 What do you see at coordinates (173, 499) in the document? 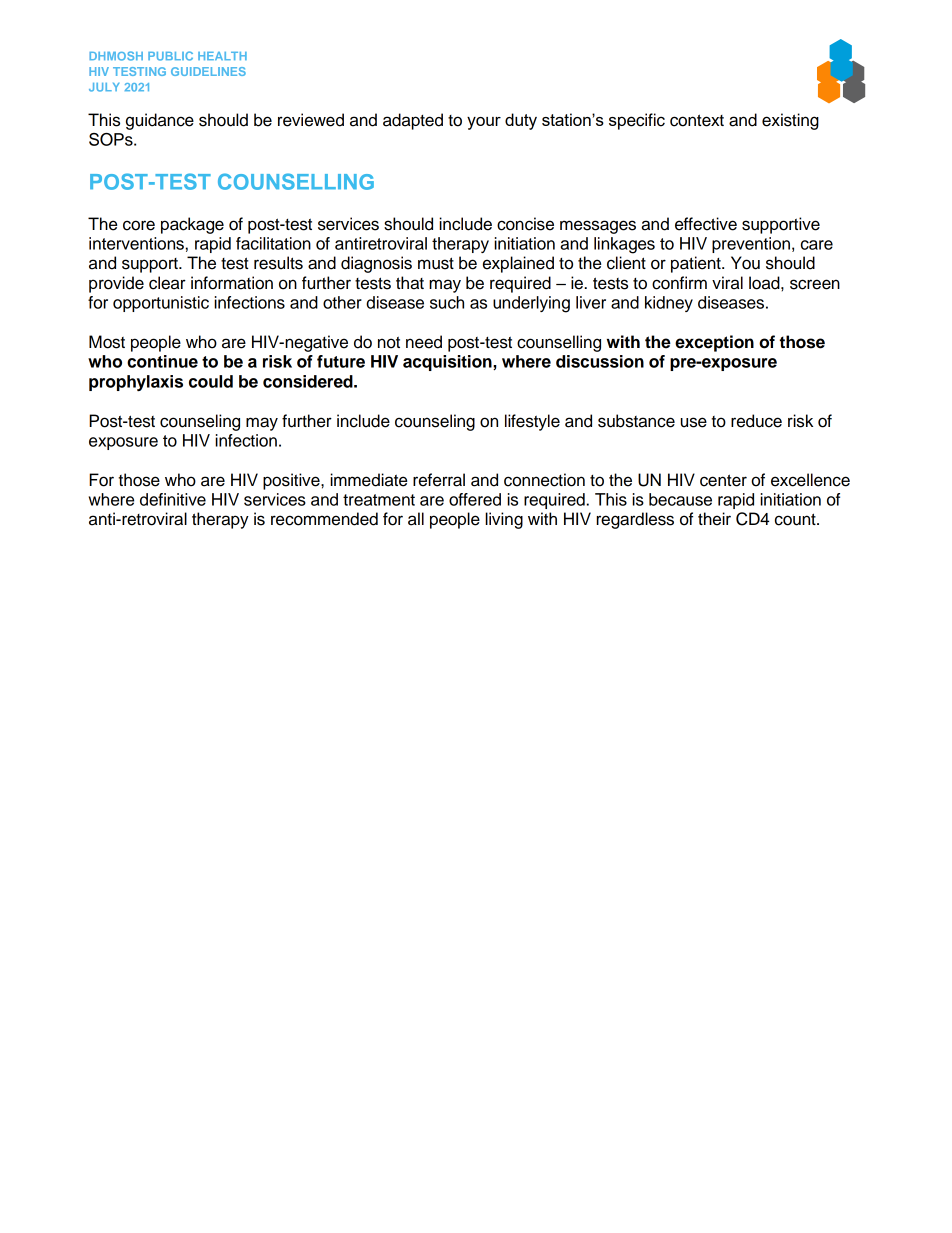
I see `definitive` at bounding box center [173, 499].
